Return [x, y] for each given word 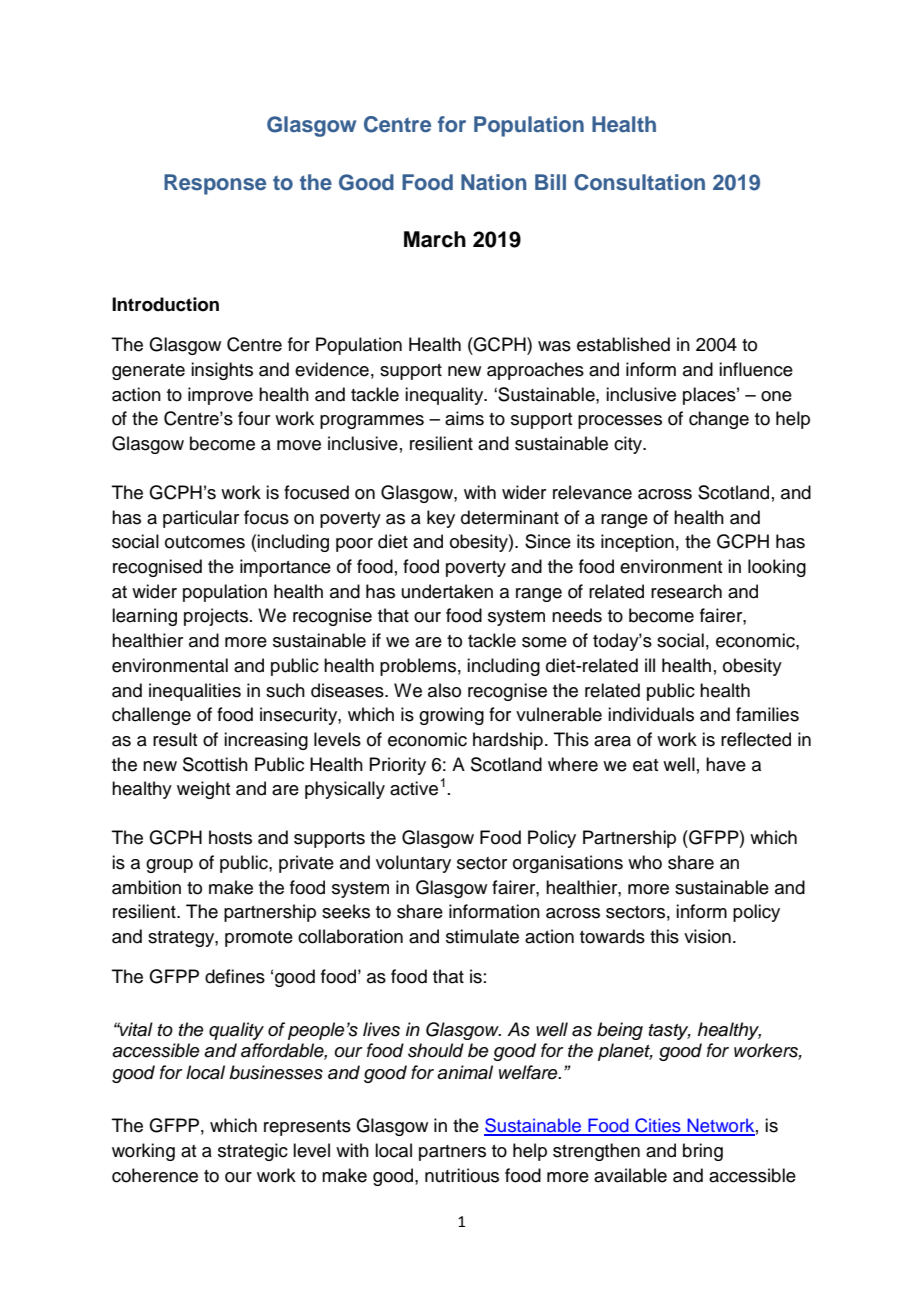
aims [464, 418]
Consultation [639, 182]
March [435, 239]
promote [259, 939]
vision [707, 936]
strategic [253, 1152]
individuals [651, 714]
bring [703, 1152]
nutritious [462, 1175]
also [444, 690]
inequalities [195, 692]
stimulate [482, 936]
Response [215, 184]
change [719, 420]
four [254, 418]
